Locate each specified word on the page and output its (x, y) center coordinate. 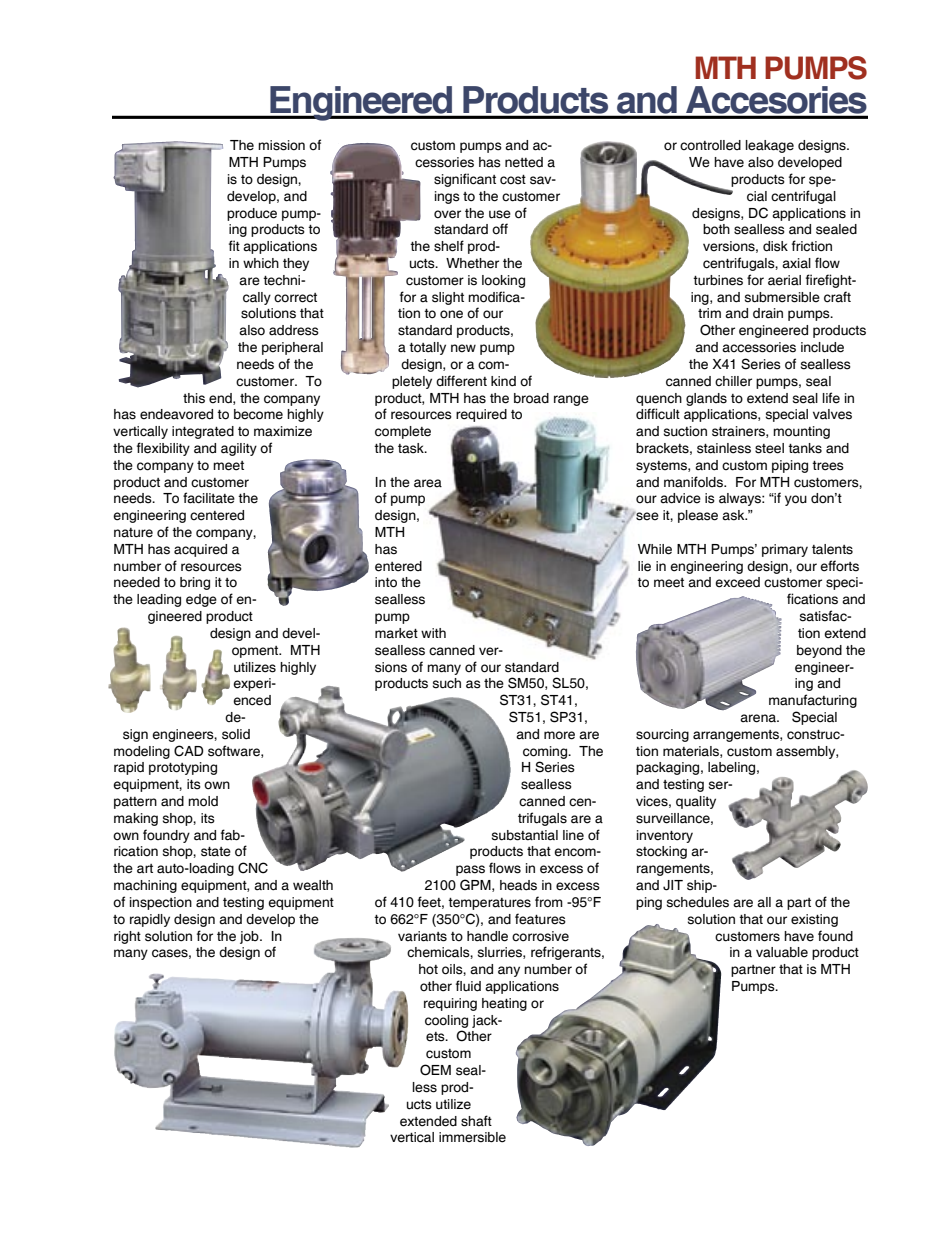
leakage (770, 146)
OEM (435, 1070)
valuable (782, 952)
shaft (476, 1121)
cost (513, 180)
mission (281, 145)
